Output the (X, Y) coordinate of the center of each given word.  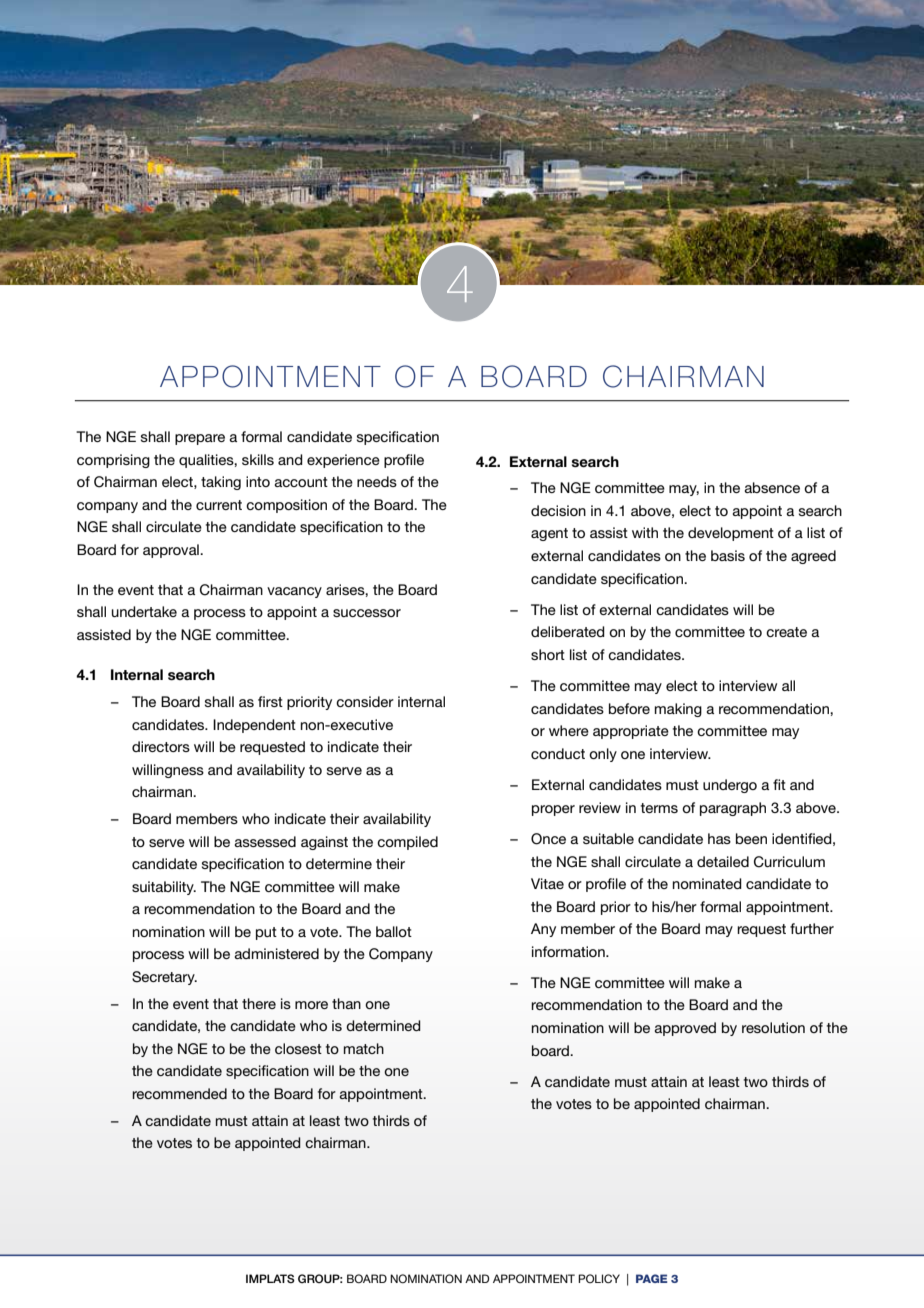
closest (298, 1048)
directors (161, 746)
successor (367, 613)
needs (377, 481)
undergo (730, 786)
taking (221, 483)
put (266, 933)
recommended (179, 1093)
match (364, 1048)
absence (772, 487)
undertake (144, 611)
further (812, 928)
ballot (394, 931)
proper (553, 810)
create (786, 632)
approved (685, 1029)
